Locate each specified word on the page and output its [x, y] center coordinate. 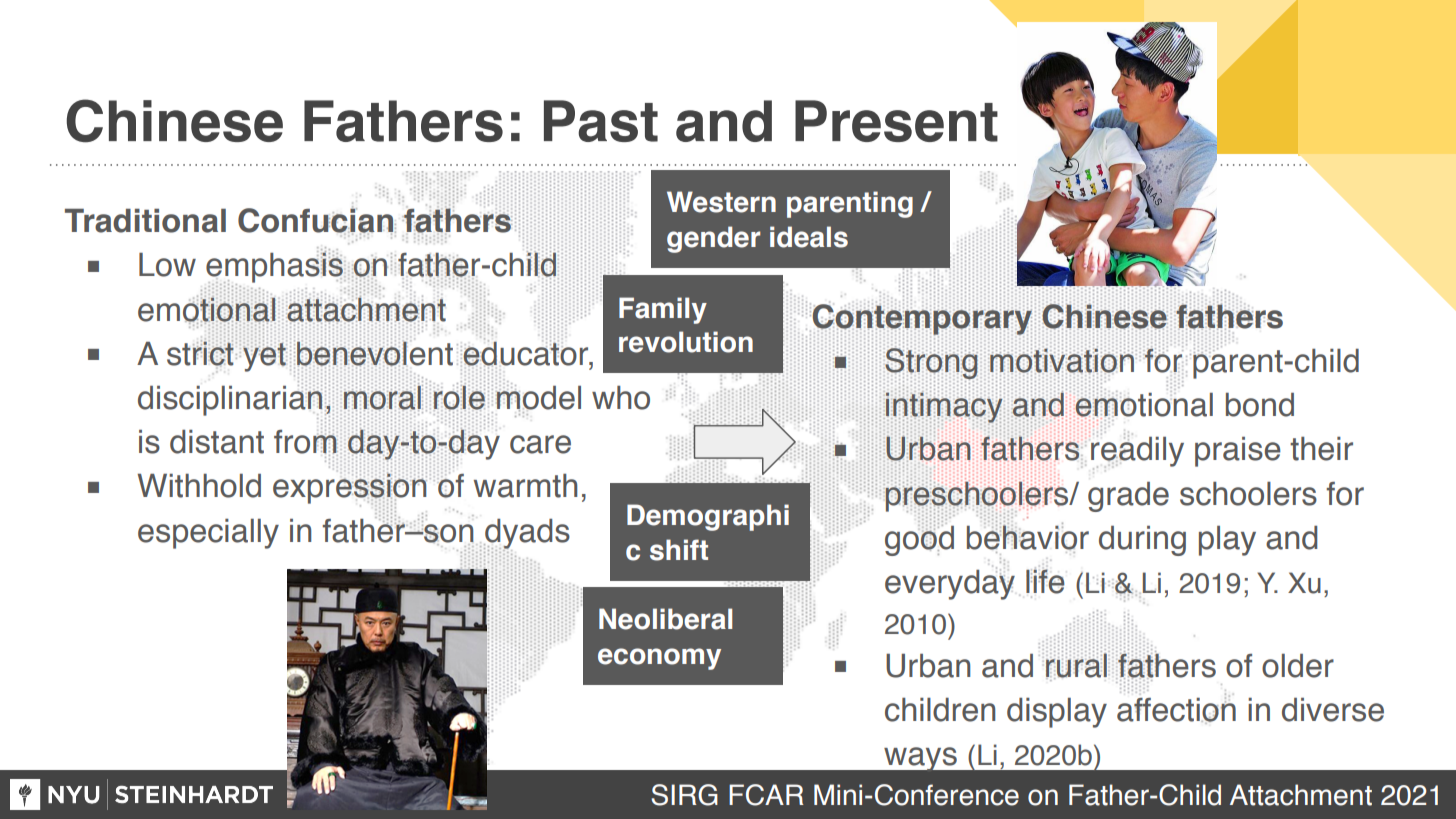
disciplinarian [230, 399]
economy [659, 659]
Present [896, 121]
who [621, 398]
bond [1260, 405]
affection [1176, 709]
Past [601, 121]
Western [721, 202]
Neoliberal [665, 619]
